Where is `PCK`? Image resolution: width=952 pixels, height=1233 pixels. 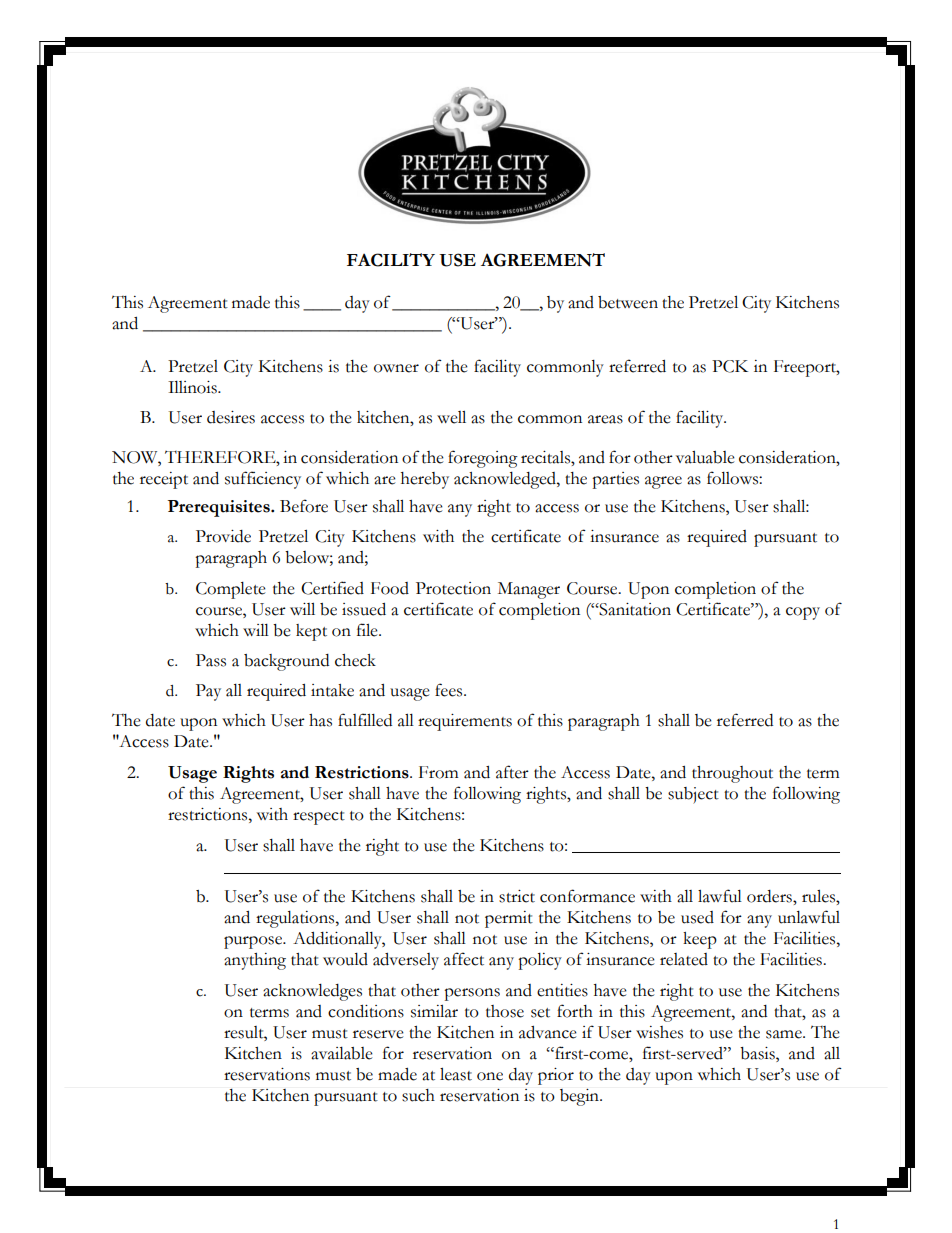 PCK is located at coordinates (730, 366).
